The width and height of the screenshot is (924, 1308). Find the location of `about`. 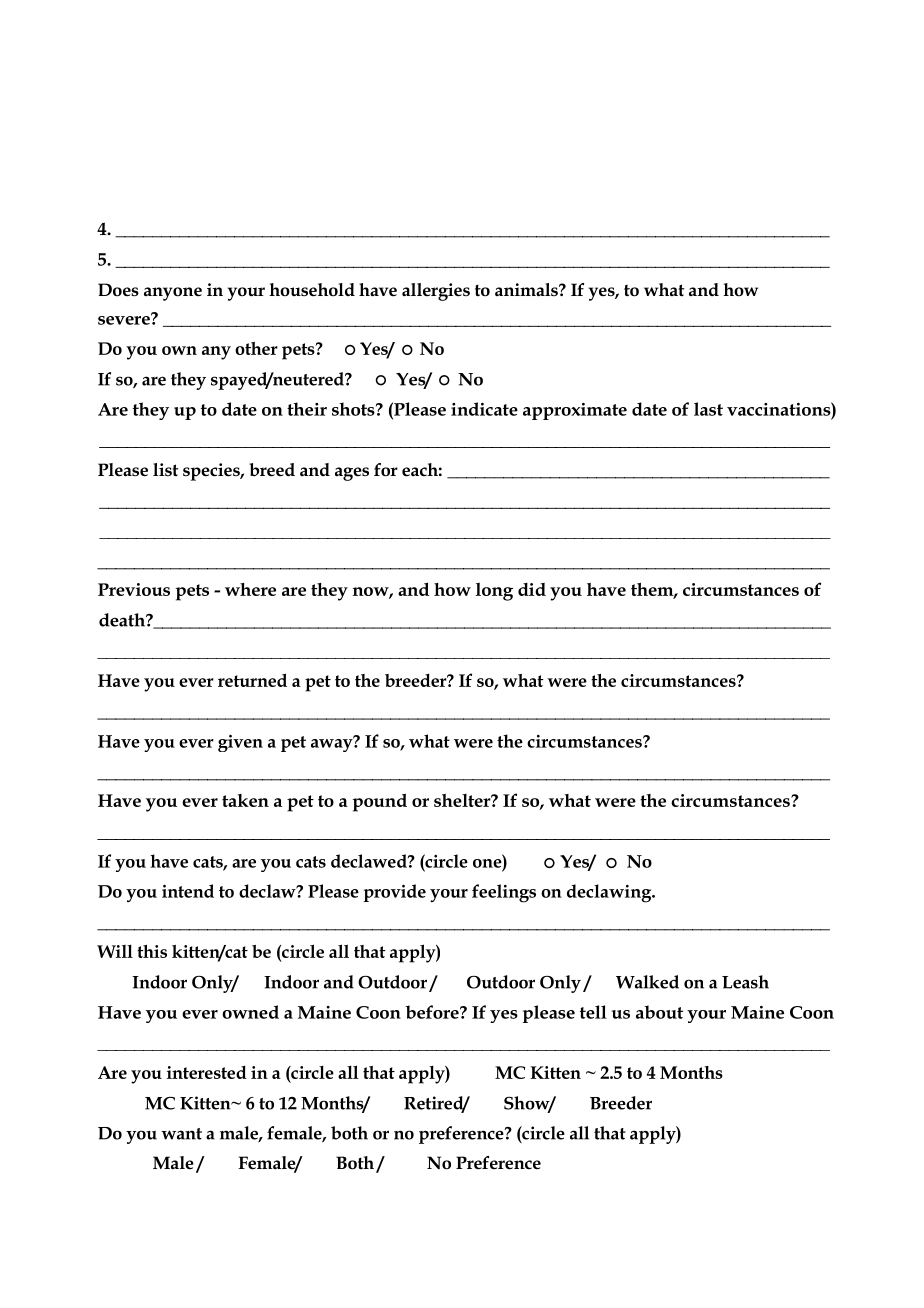

about is located at coordinates (659, 1012).
